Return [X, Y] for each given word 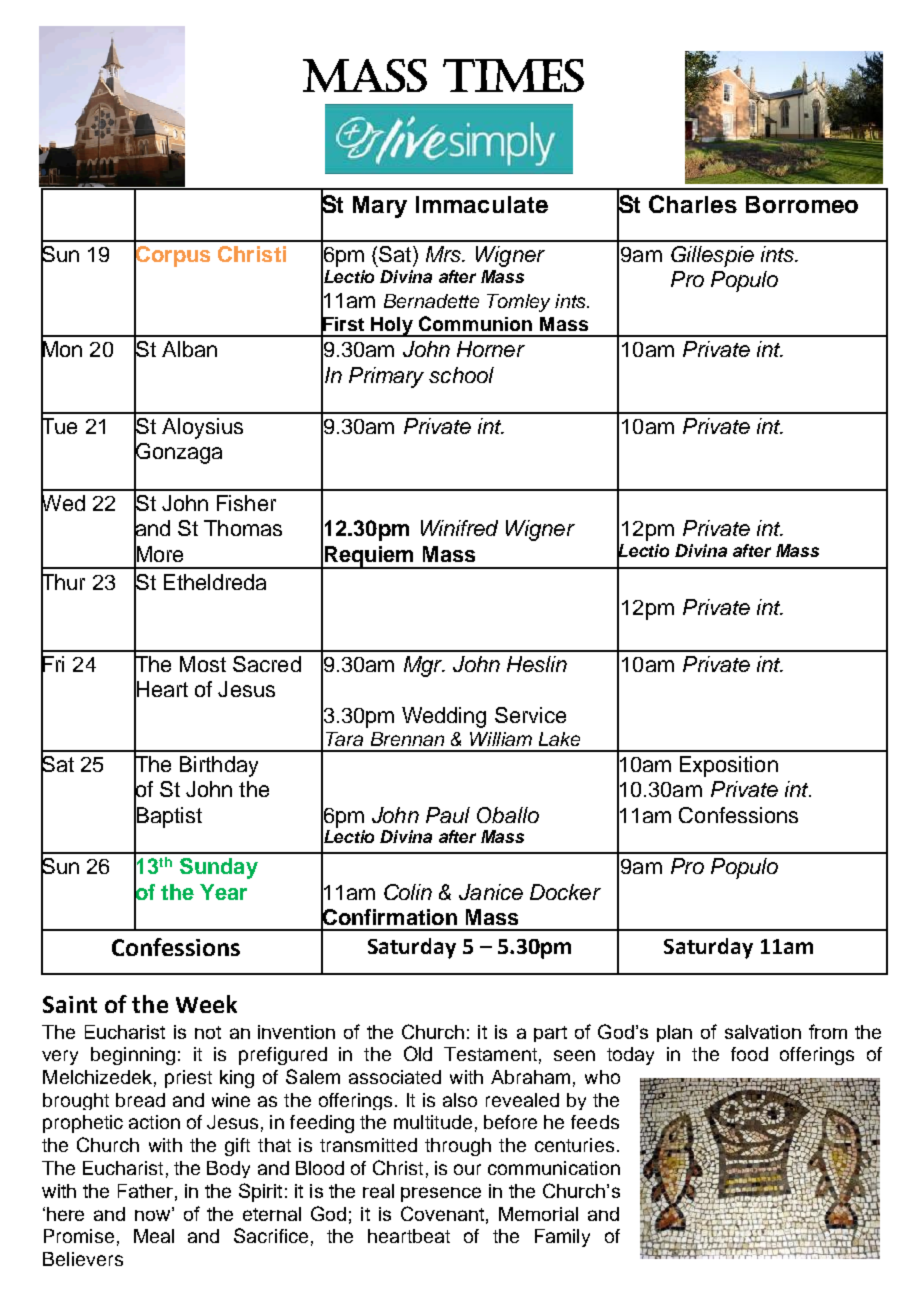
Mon [61, 349]
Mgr [424, 666]
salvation [763, 1032]
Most [203, 664]
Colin [408, 892]
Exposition [729, 766]
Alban [189, 349]
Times [513, 75]
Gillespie [712, 256]
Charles [693, 204]
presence [441, 1194]
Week [206, 1004]
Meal [154, 1236]
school [461, 375]
